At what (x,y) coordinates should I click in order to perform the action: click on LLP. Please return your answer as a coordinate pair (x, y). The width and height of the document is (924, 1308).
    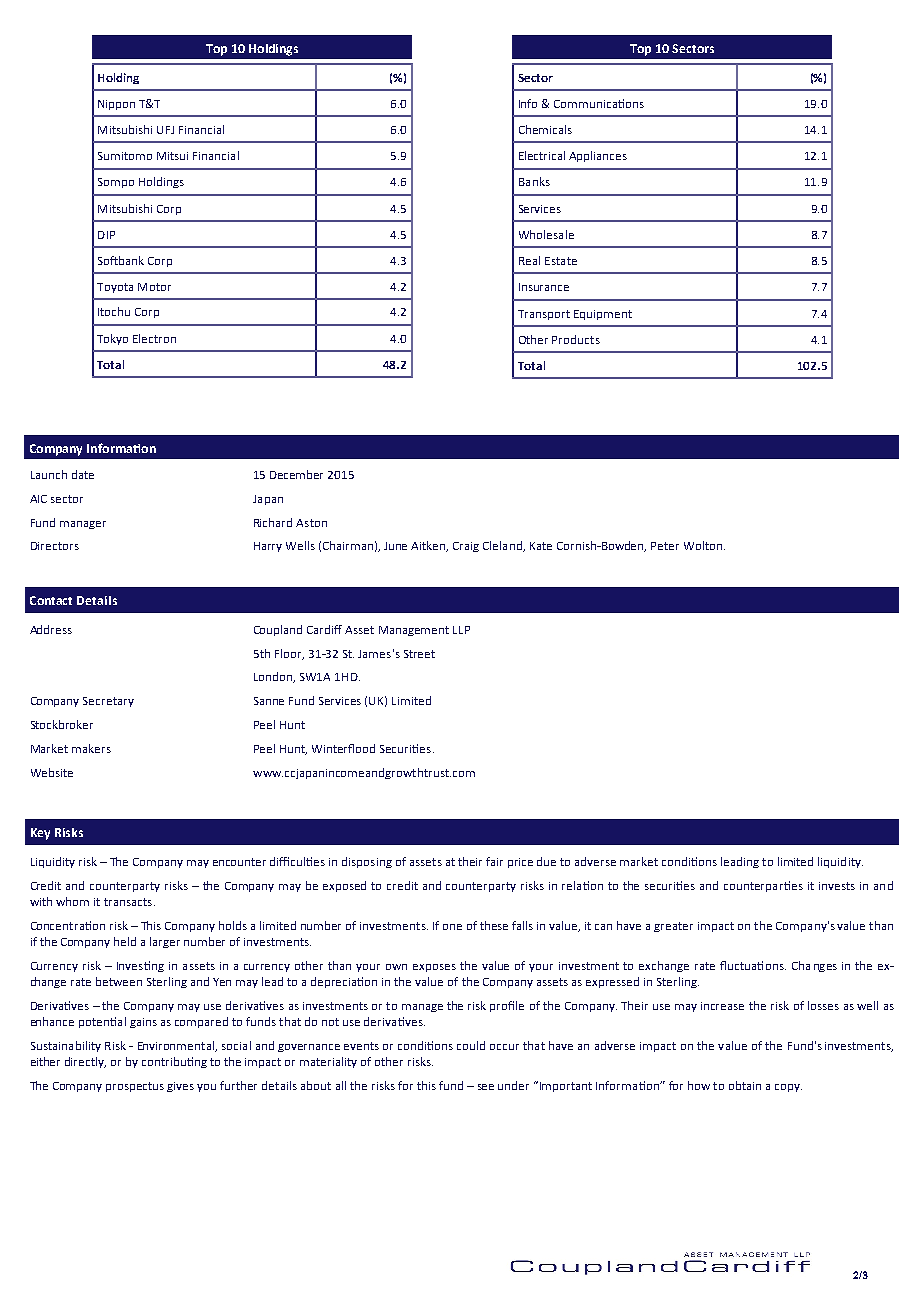
    Looking at the image, I should click on (461, 630).
